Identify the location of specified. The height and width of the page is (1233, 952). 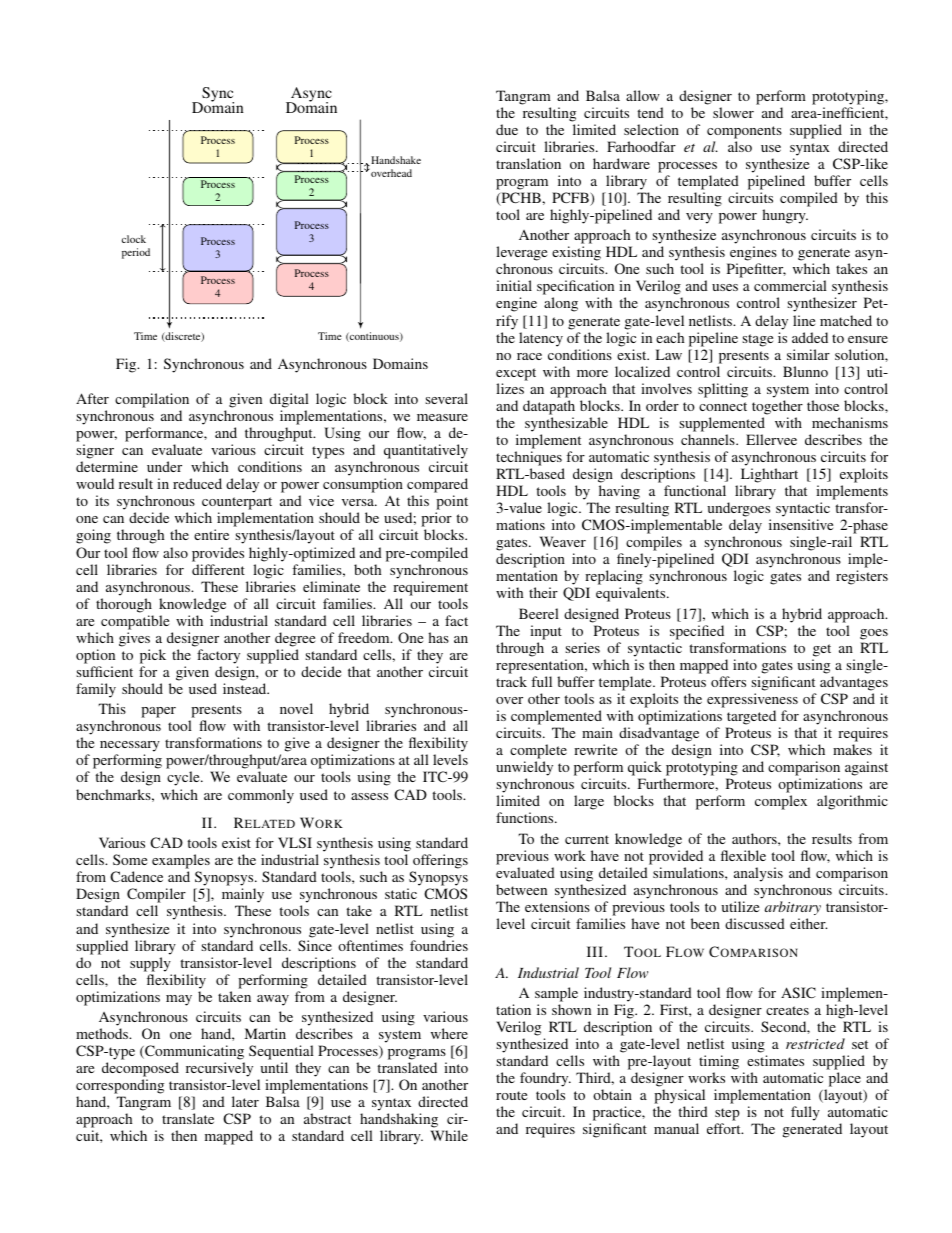
(697, 632).
